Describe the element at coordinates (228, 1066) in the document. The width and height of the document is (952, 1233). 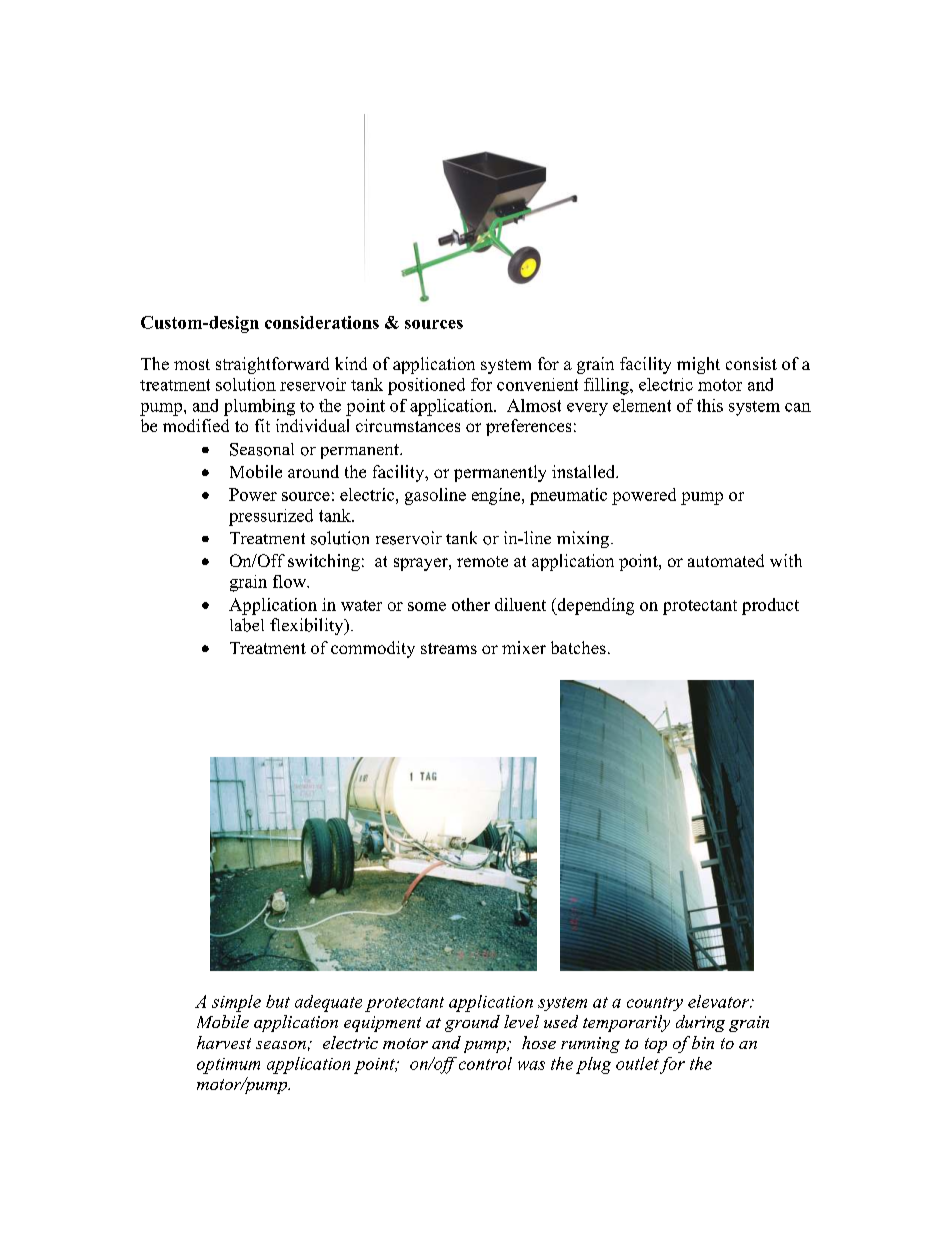
I see `optimum` at that location.
